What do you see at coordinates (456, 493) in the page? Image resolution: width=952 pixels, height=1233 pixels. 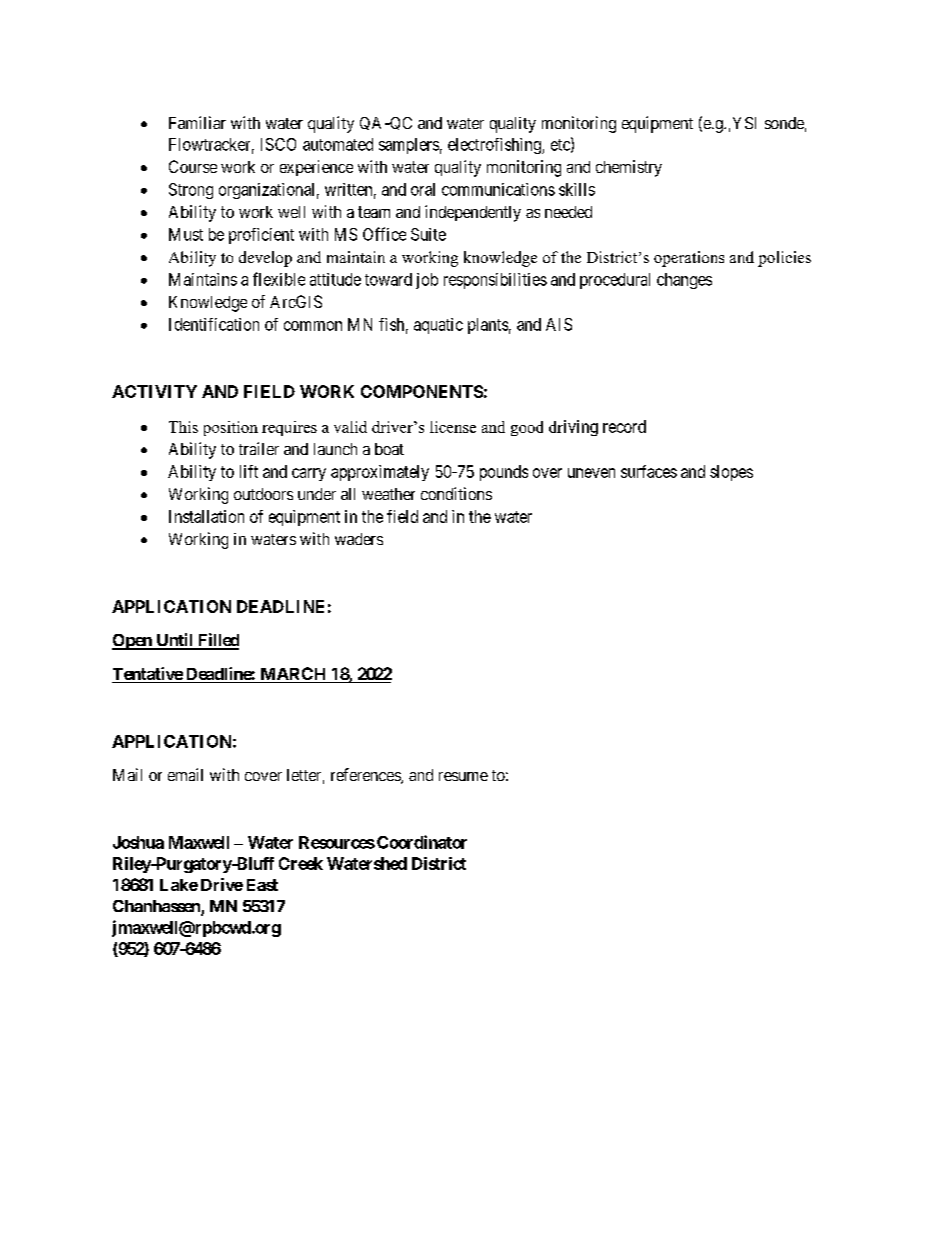 I see `conditions` at bounding box center [456, 493].
